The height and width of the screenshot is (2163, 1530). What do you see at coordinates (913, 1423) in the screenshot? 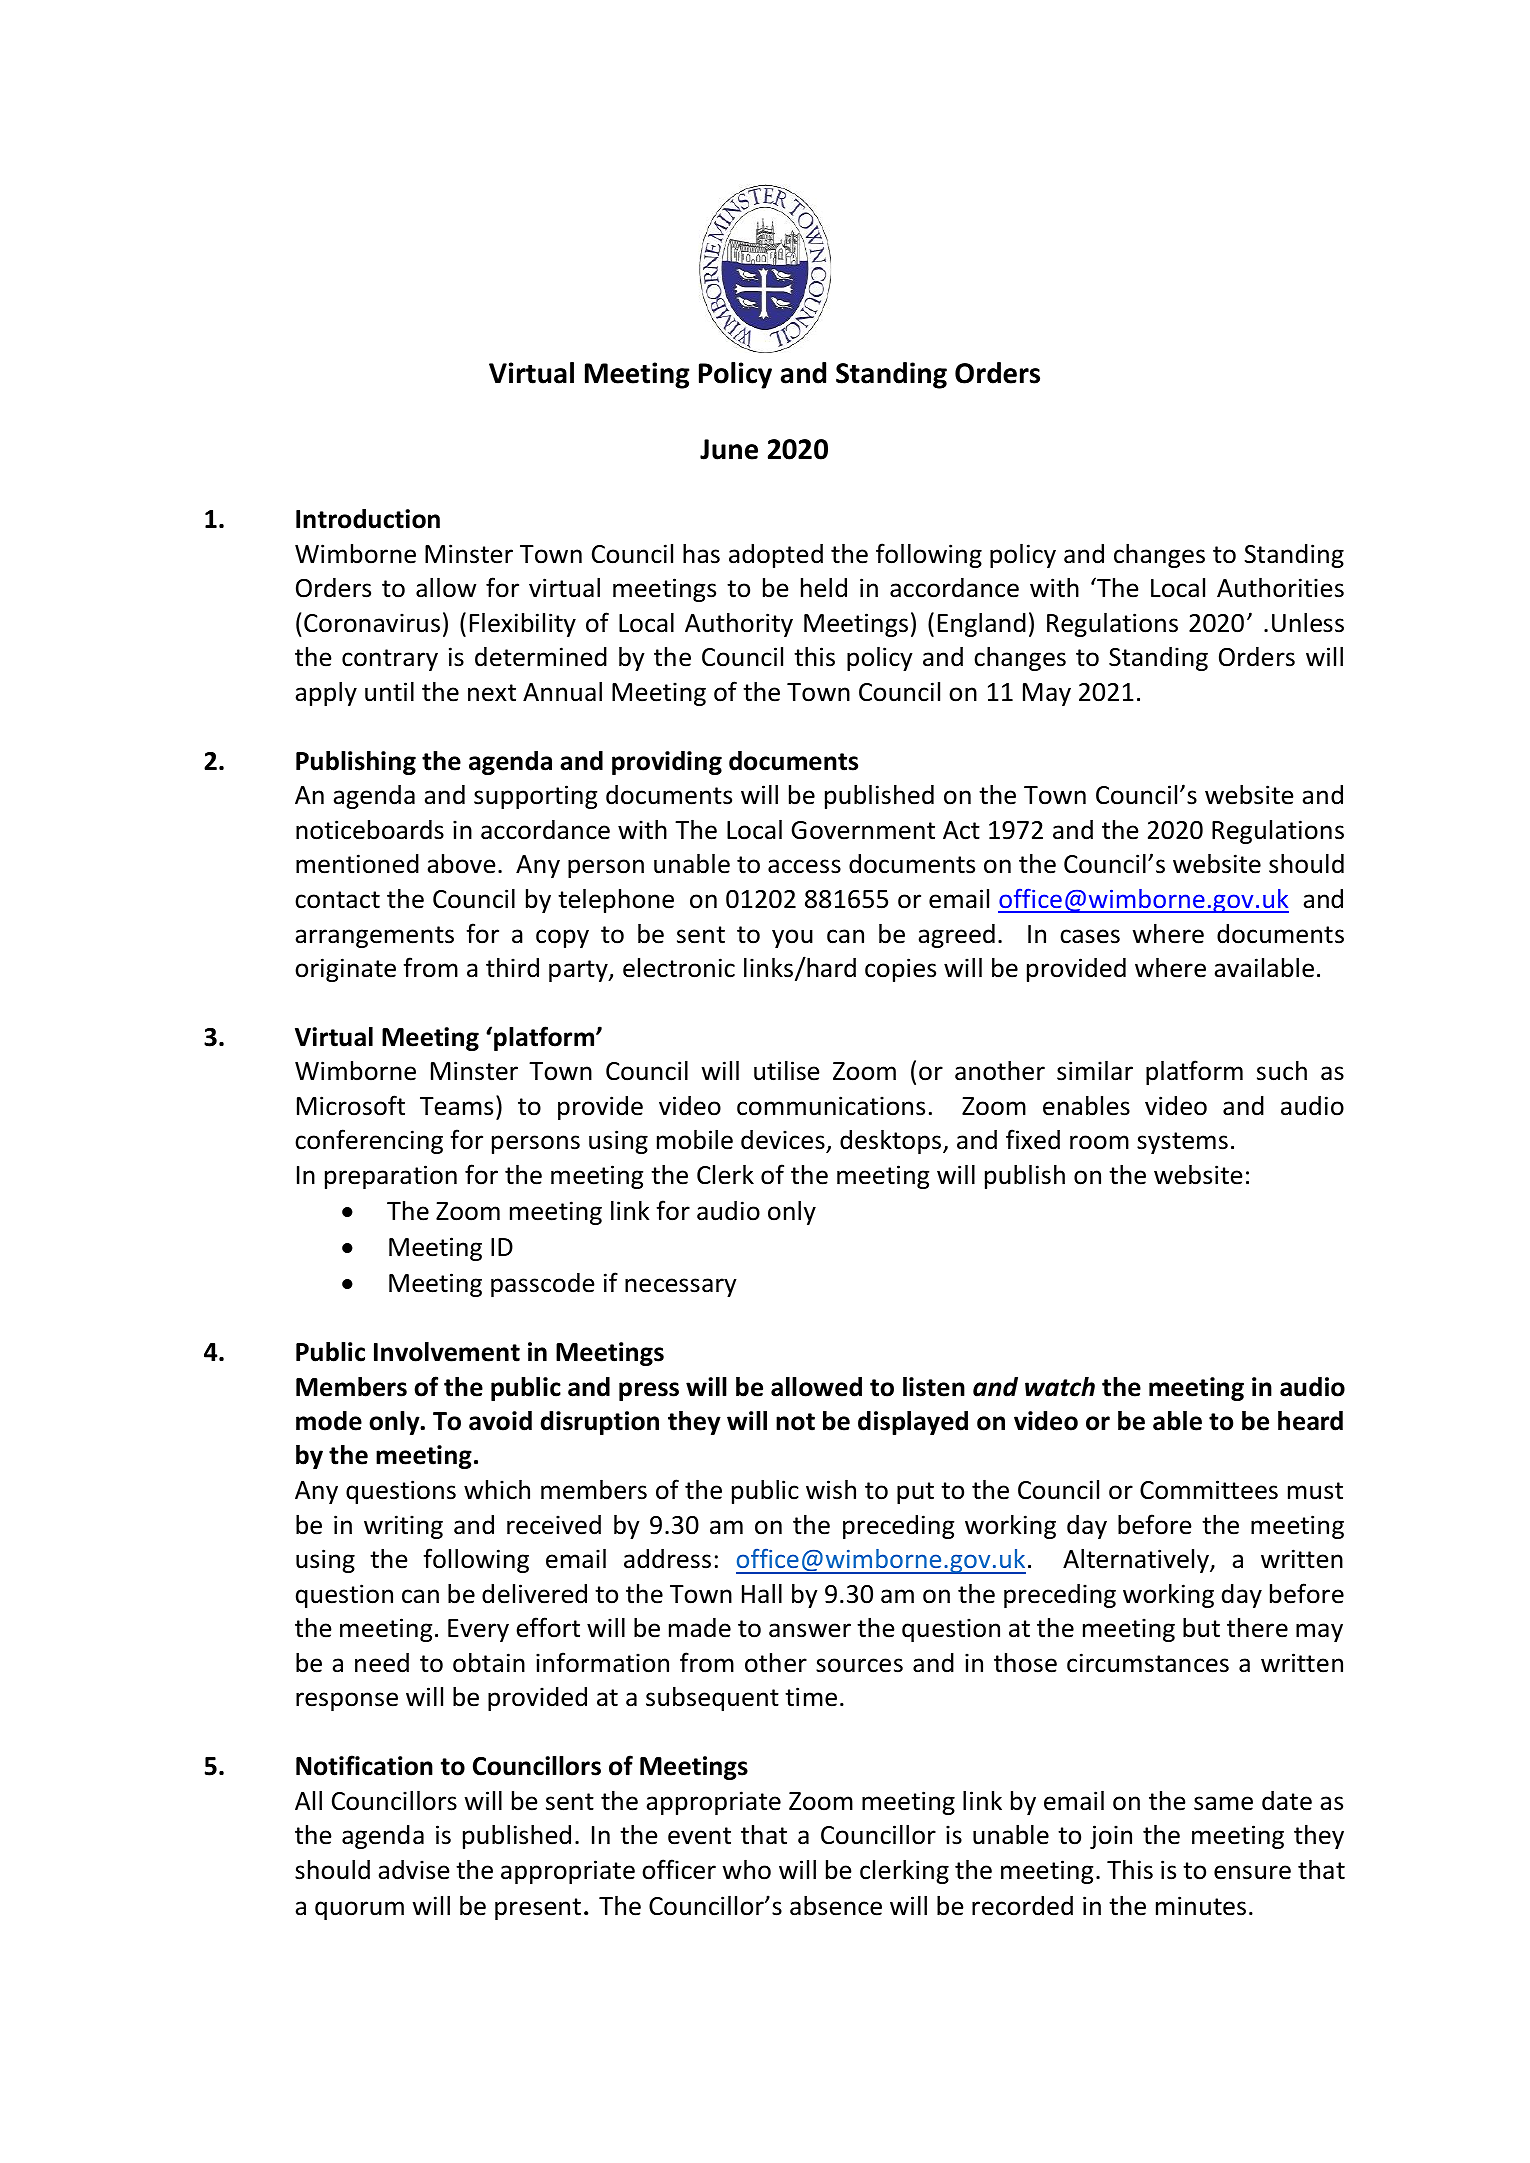
I see `displayed` at bounding box center [913, 1423].
